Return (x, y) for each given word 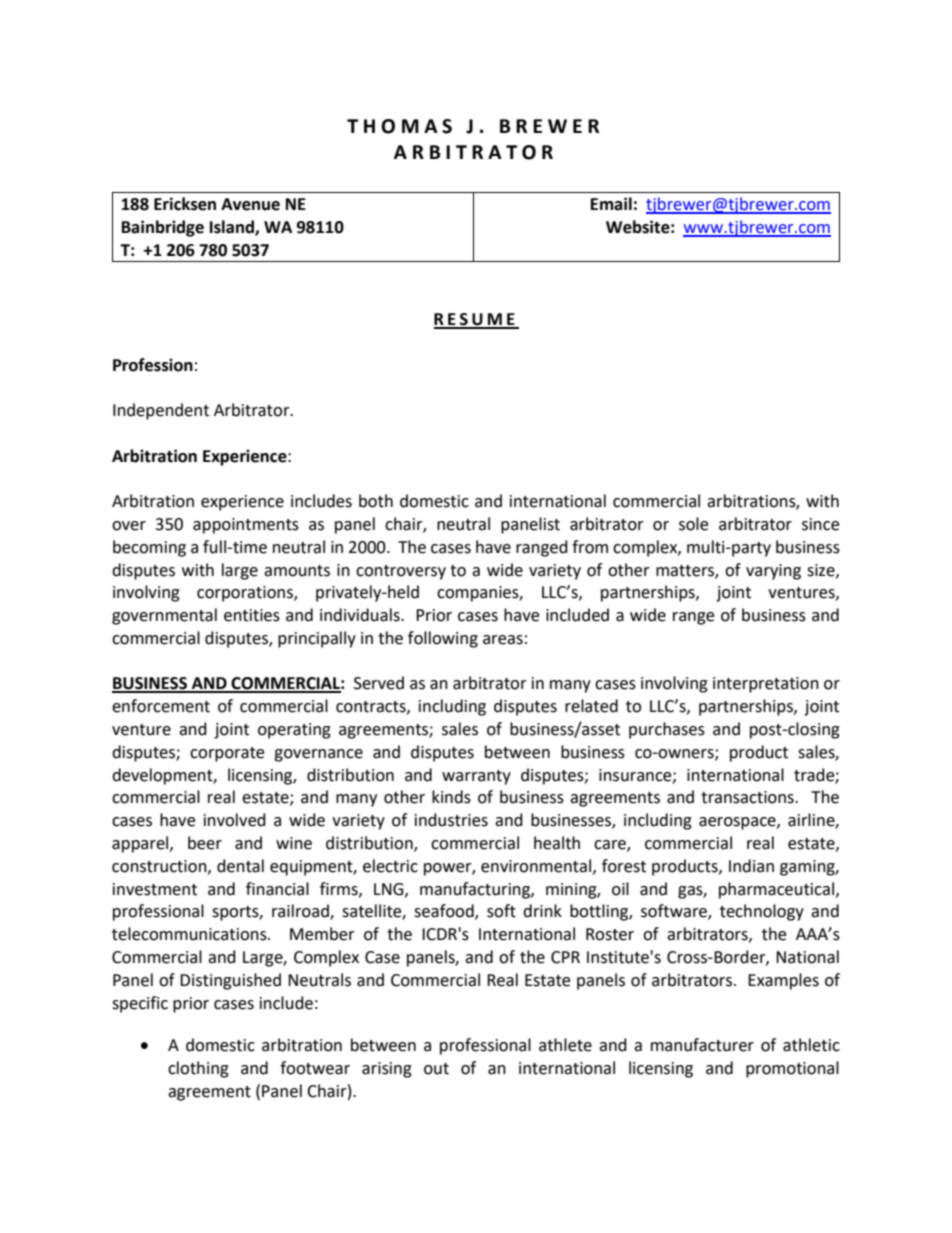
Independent (161, 411)
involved (235, 820)
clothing (198, 1069)
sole (693, 524)
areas (503, 640)
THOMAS (399, 126)
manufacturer (702, 1045)
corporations (246, 594)
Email (611, 204)
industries (451, 820)
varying (773, 572)
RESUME (475, 320)
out (436, 1069)
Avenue (250, 204)
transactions (748, 797)
